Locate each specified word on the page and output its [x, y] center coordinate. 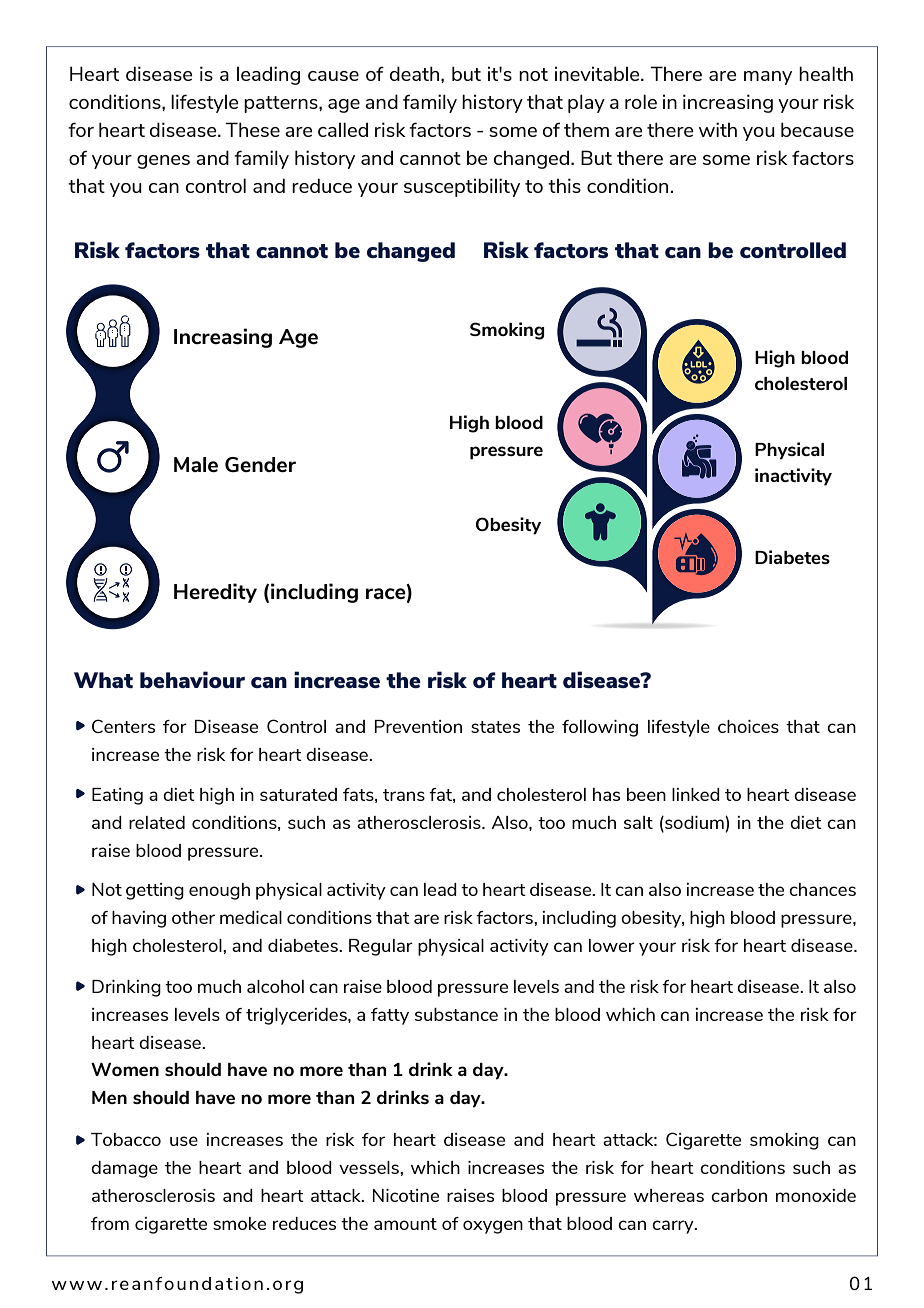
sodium [694, 822]
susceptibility [462, 187]
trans [404, 795]
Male [196, 464]
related [157, 822]
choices [748, 726]
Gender [260, 464]
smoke [239, 1223]
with [718, 129]
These [252, 129]
